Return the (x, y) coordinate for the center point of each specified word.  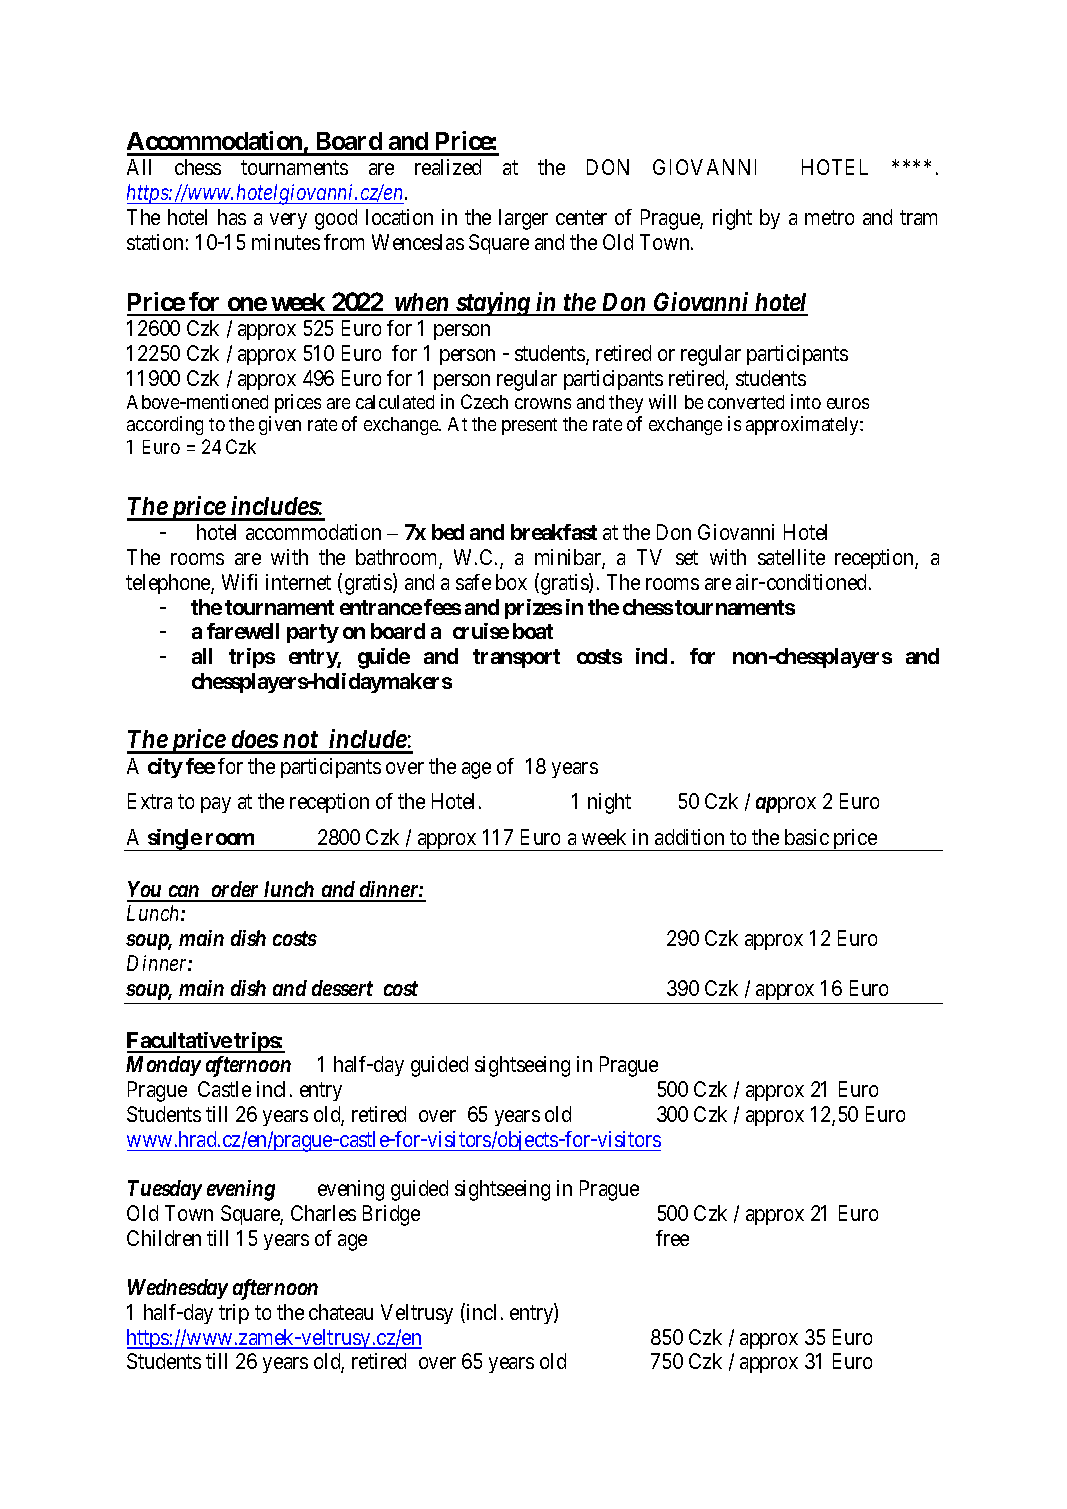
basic (807, 837)
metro (829, 218)
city (165, 768)
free (672, 1238)
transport (516, 658)
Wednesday (178, 1289)
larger (523, 219)
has (232, 217)
